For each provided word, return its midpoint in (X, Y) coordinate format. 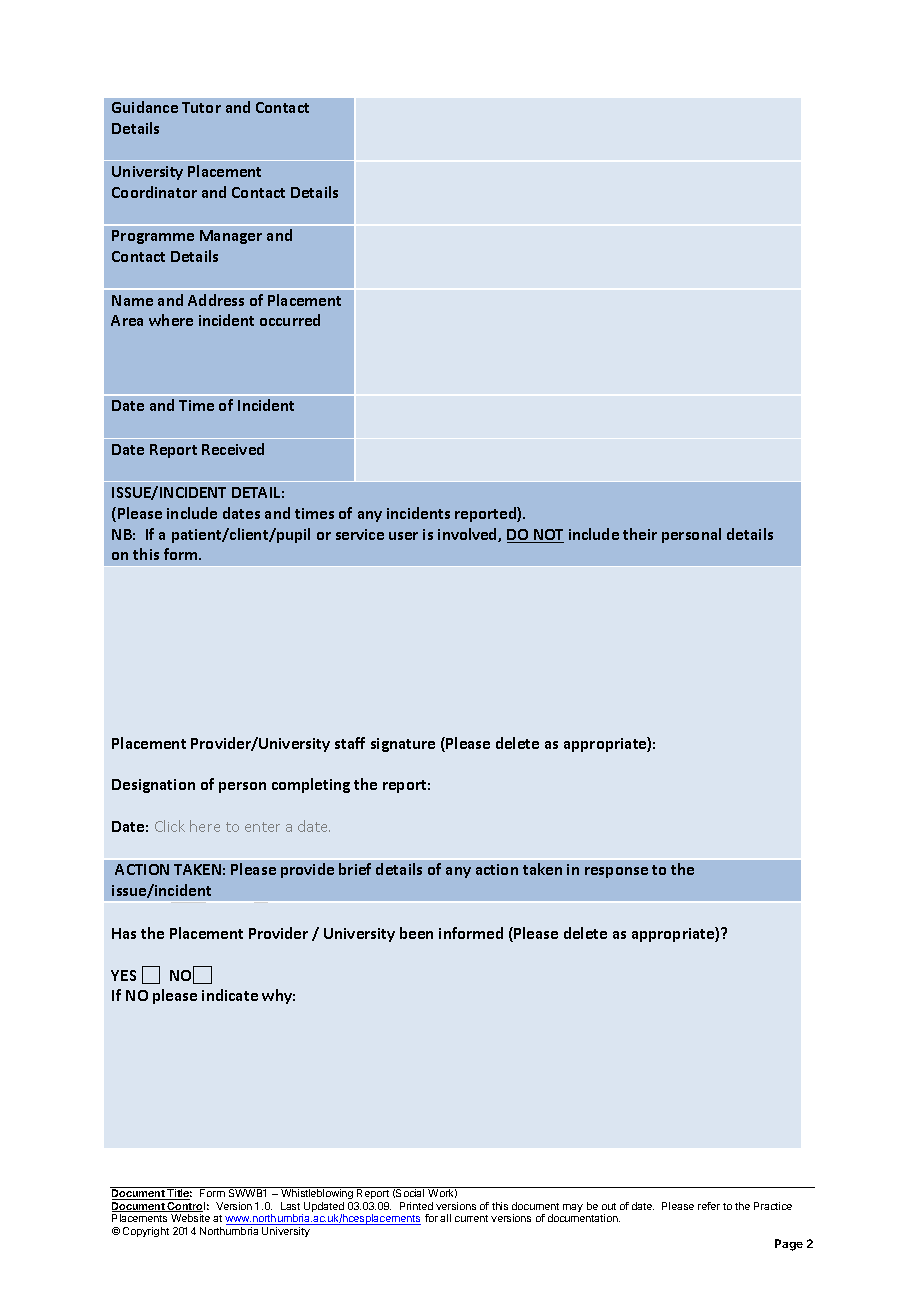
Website (190, 1218)
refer (709, 1206)
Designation (153, 786)
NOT (548, 536)
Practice (773, 1206)
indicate (230, 995)
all (445, 1218)
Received (233, 449)
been (416, 933)
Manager (231, 237)
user (403, 536)
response (616, 872)
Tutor (201, 107)
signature (403, 745)
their (640, 534)
